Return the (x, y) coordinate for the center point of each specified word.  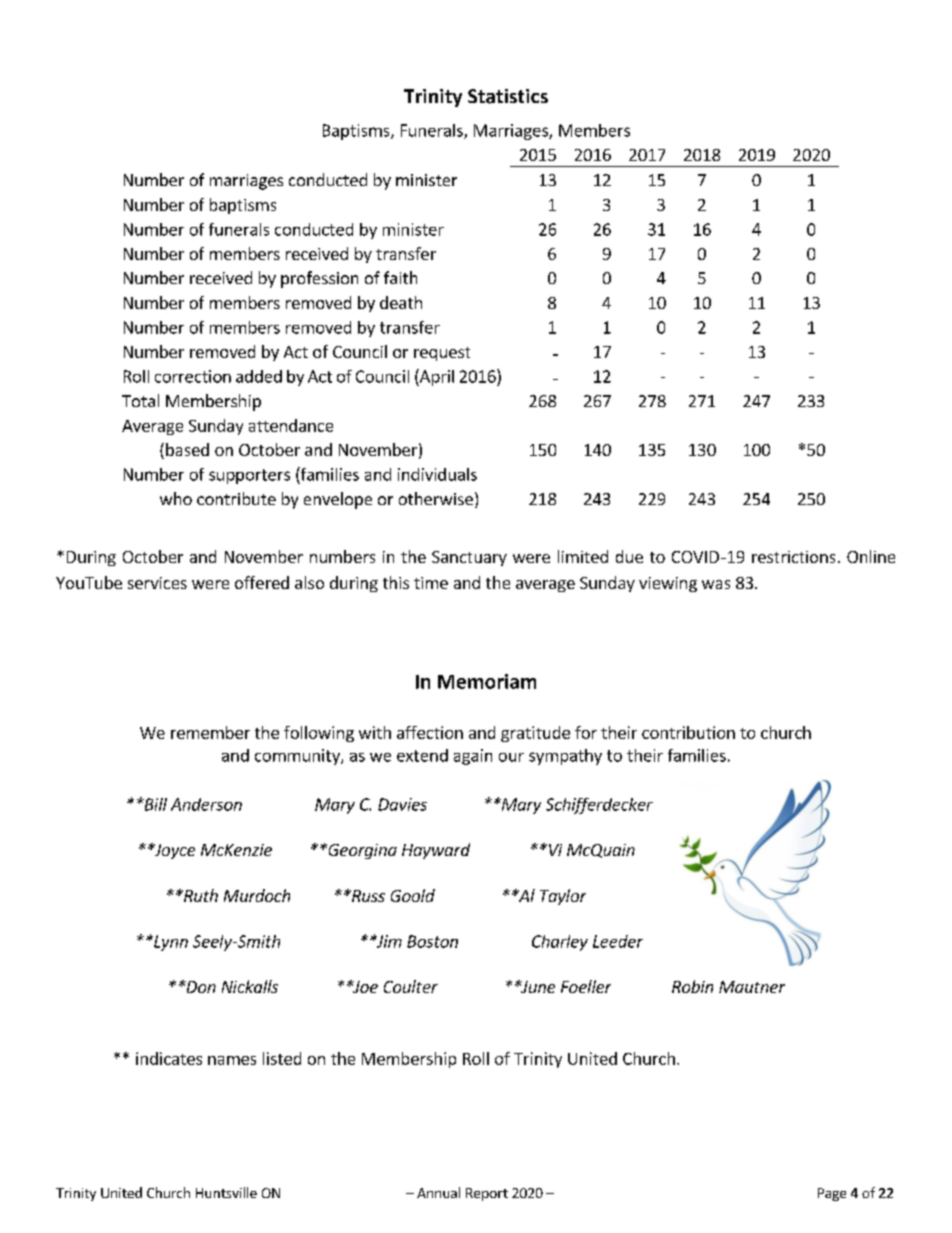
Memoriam (487, 681)
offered (262, 582)
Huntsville (226, 1192)
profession (319, 279)
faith (400, 277)
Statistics (508, 96)
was (716, 584)
